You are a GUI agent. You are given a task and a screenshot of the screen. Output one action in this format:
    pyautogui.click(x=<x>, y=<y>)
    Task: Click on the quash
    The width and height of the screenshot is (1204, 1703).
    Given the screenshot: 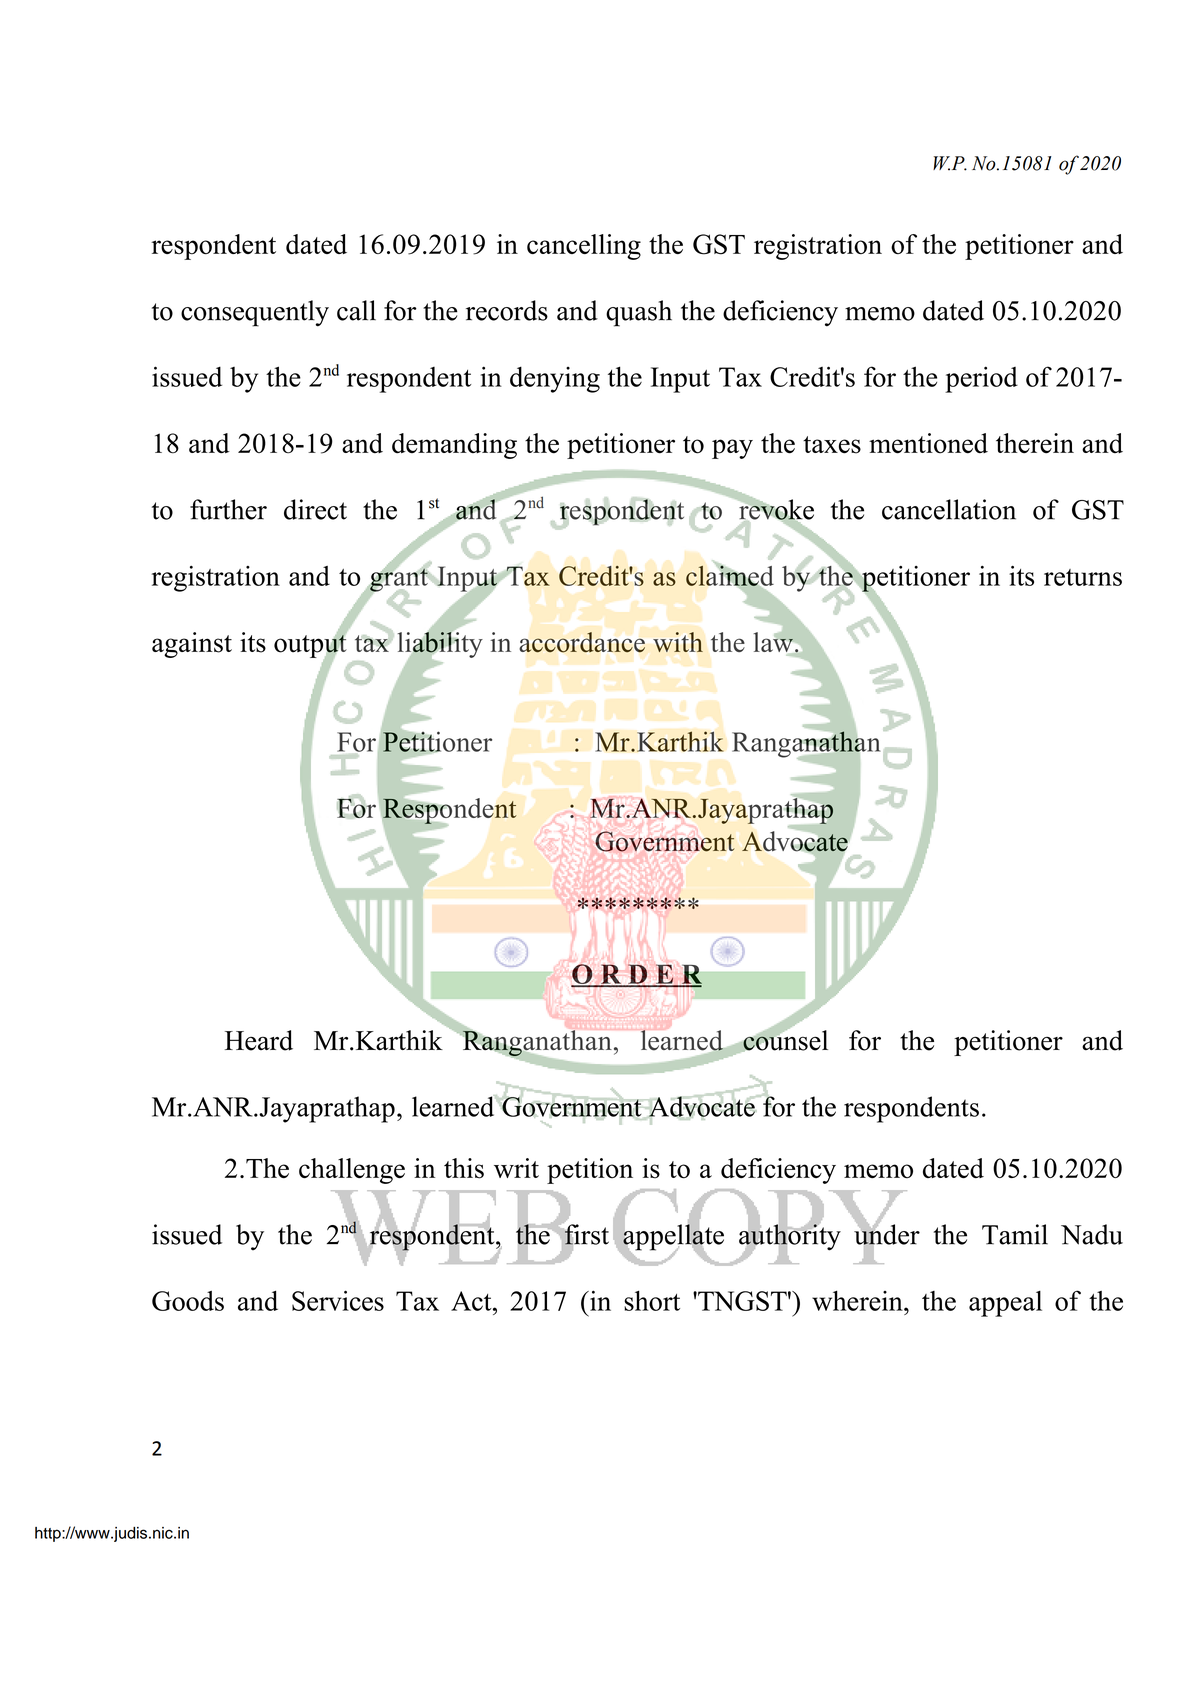 What is the action you would take?
    pyautogui.click(x=639, y=313)
